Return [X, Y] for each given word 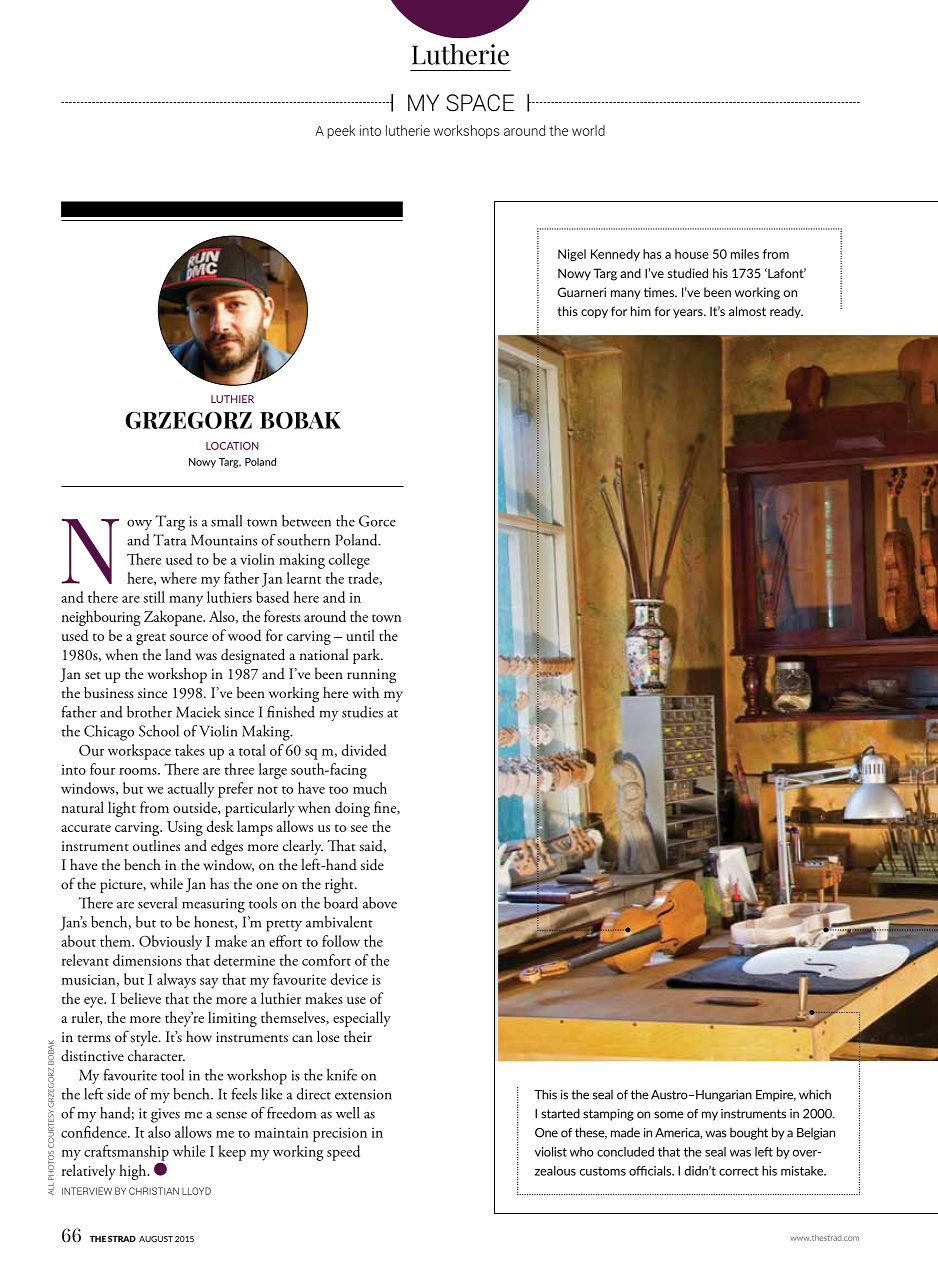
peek [341, 132]
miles [745, 254]
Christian [154, 1191]
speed [343, 1153]
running [371, 676]
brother [149, 712]
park [368, 656]
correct [739, 1171]
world [588, 130]
